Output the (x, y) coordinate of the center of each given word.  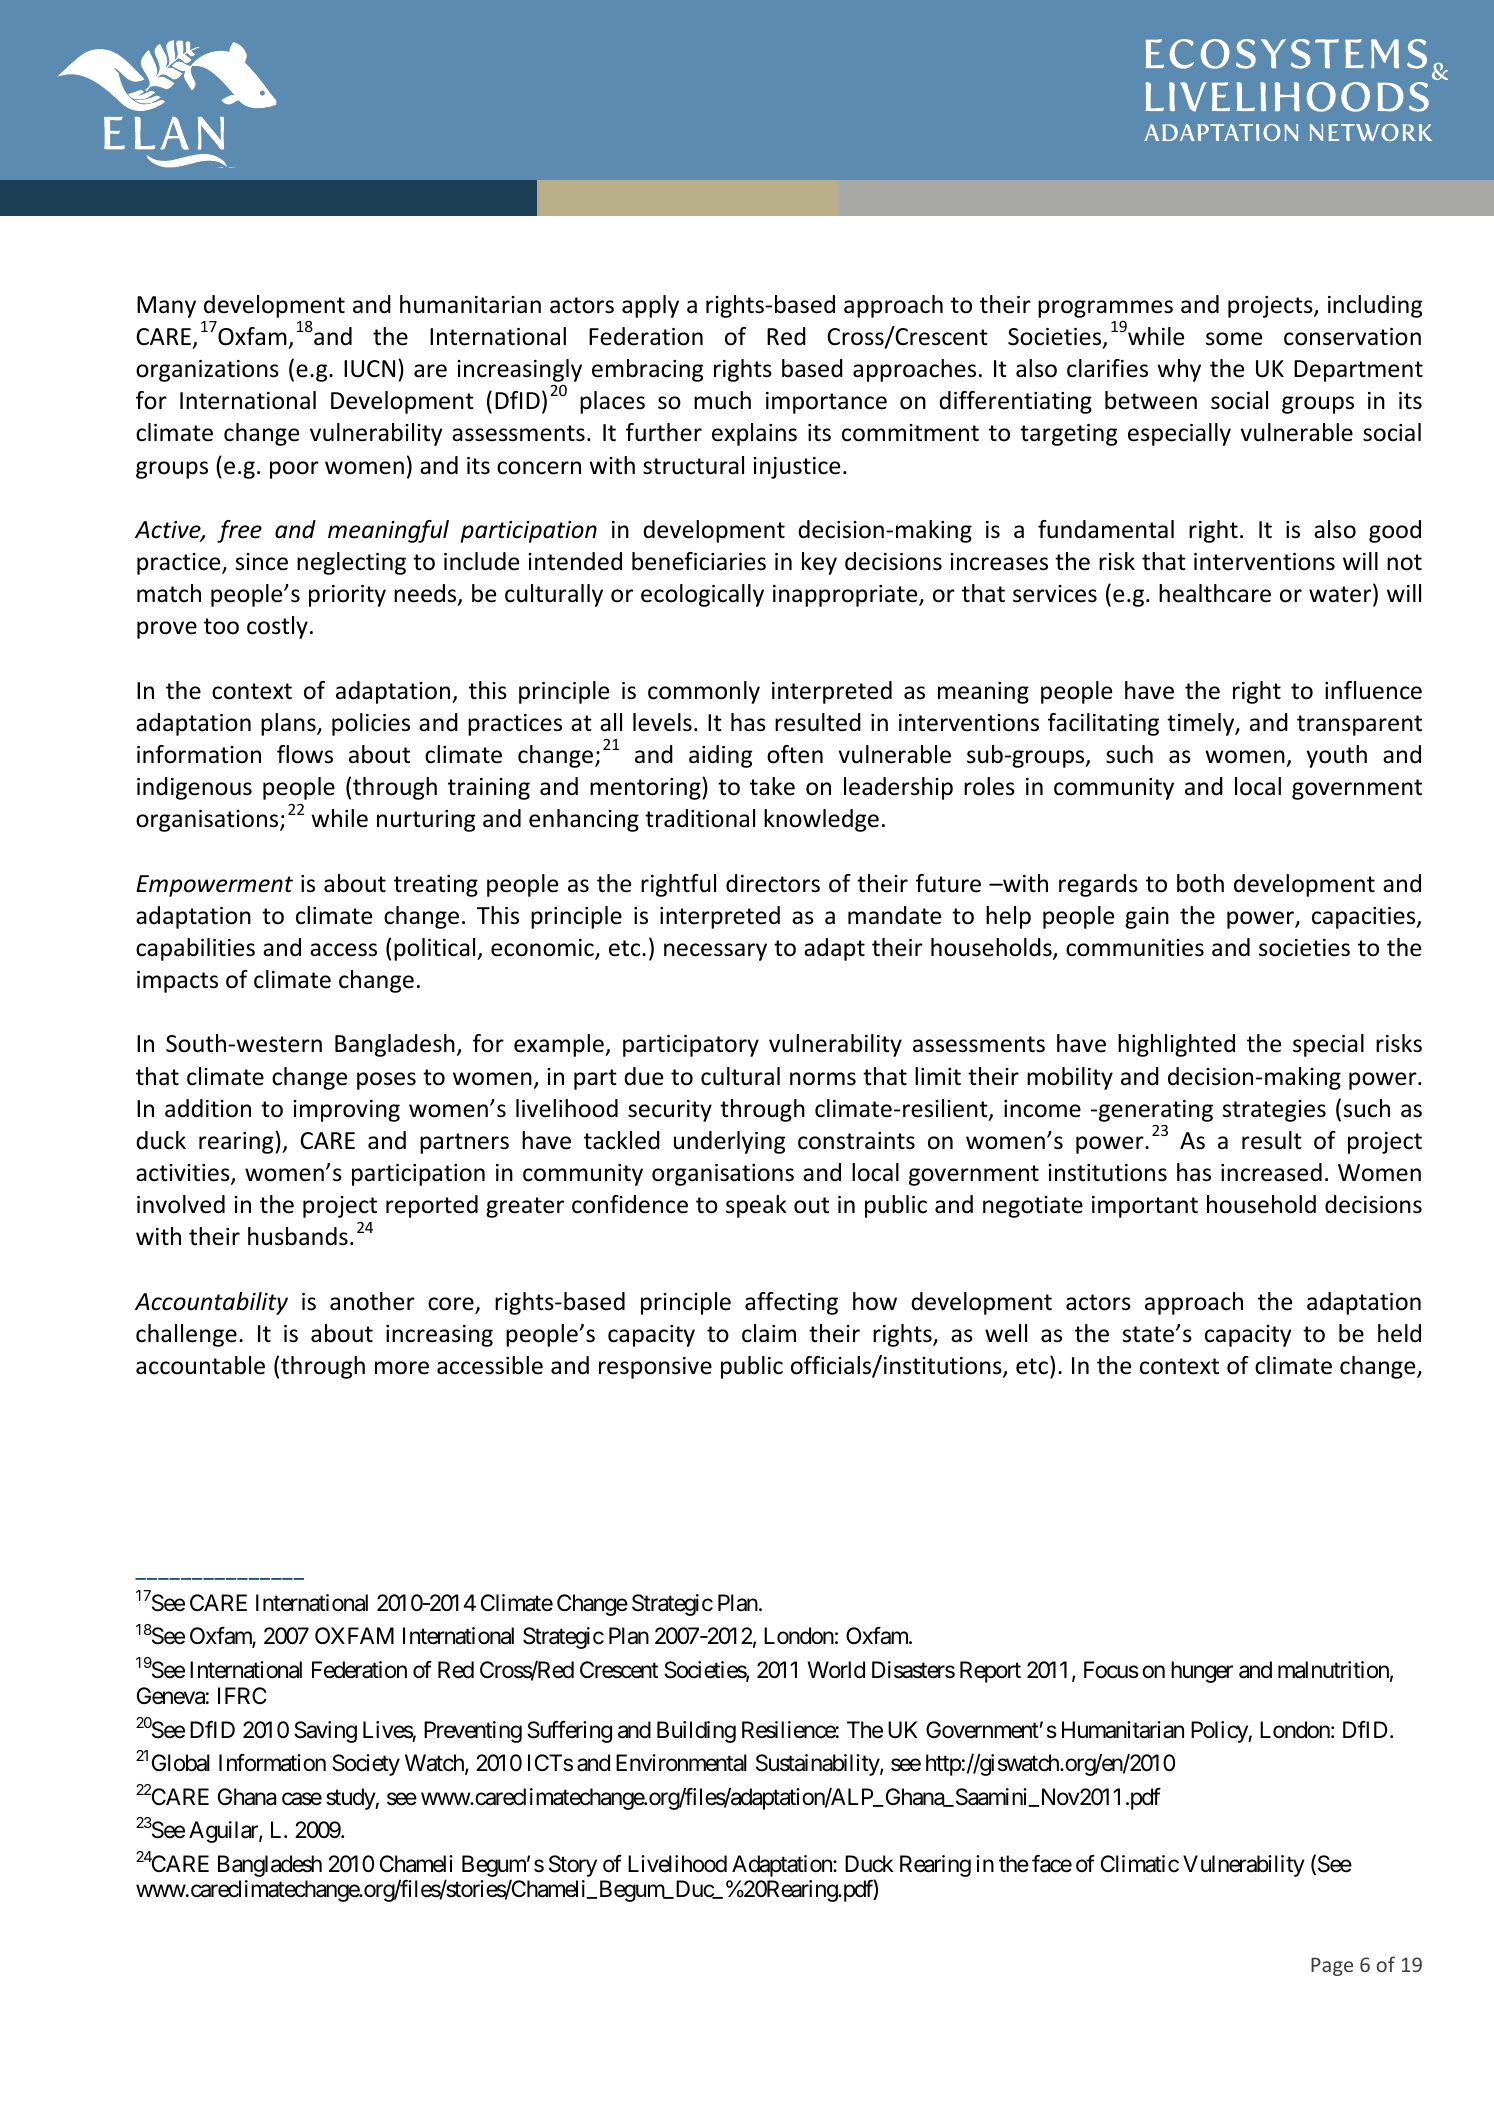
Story (573, 1866)
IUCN (369, 369)
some (1234, 339)
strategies (1274, 1111)
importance (826, 403)
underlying (729, 1142)
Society (366, 1765)
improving (346, 1111)
